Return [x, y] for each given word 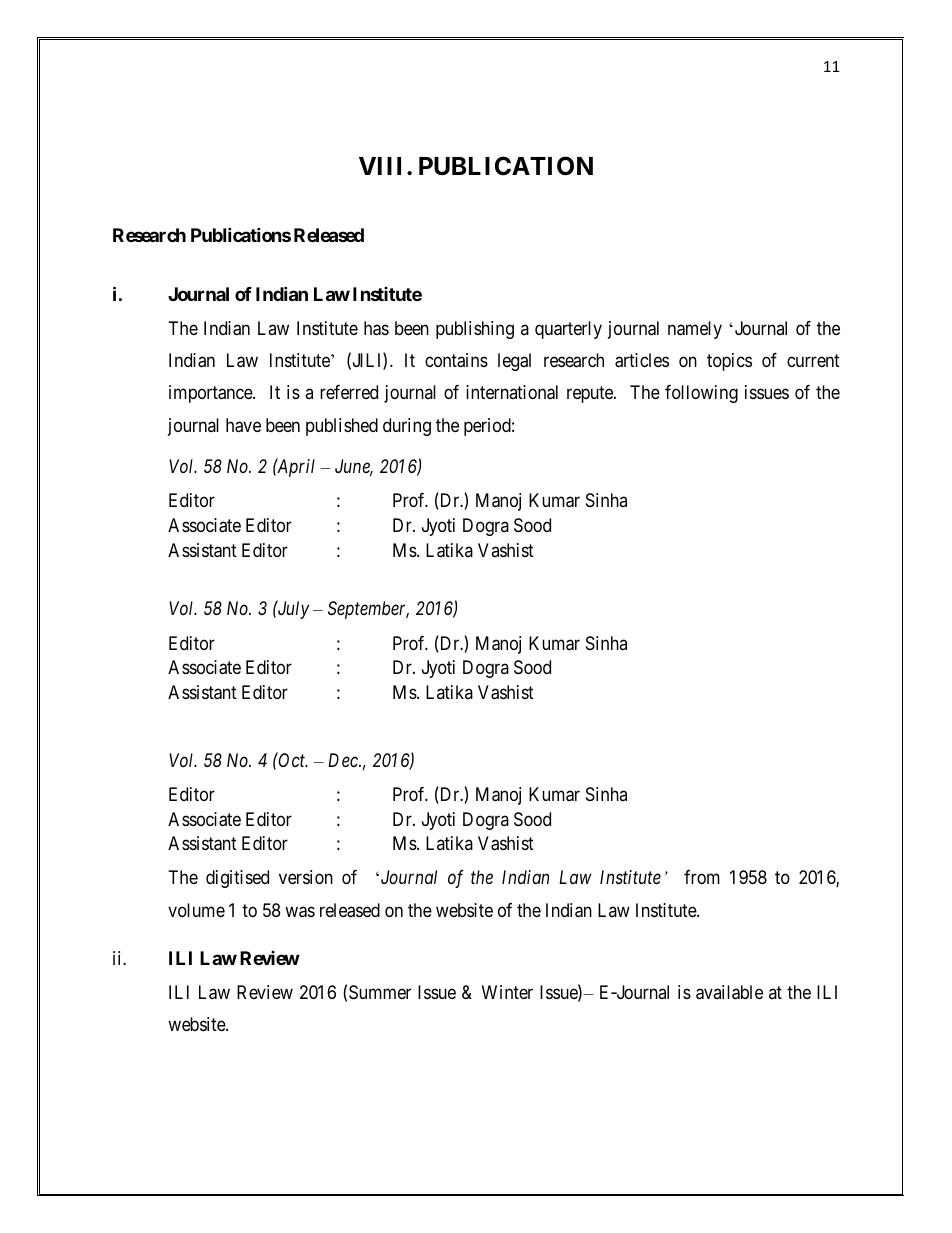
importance [211, 394]
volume [196, 910]
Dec [344, 760]
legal [514, 362]
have [243, 425]
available [729, 992]
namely [695, 330]
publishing [475, 330]
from [702, 877]
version [306, 877]
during [407, 427]
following [701, 394]
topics [729, 362]
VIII [380, 166]
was [300, 912]
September [368, 610]
